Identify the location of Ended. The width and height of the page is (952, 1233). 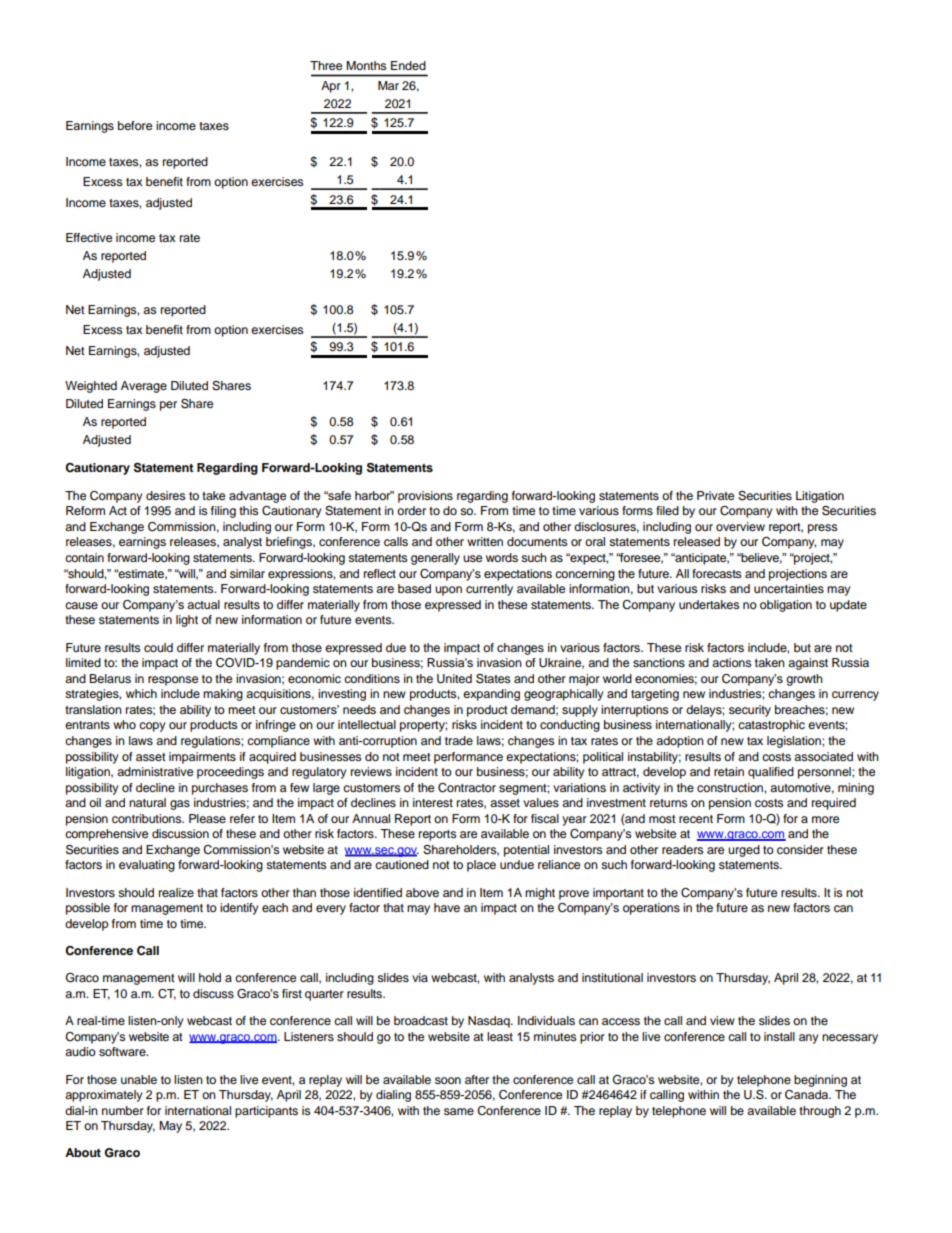
(408, 65).
